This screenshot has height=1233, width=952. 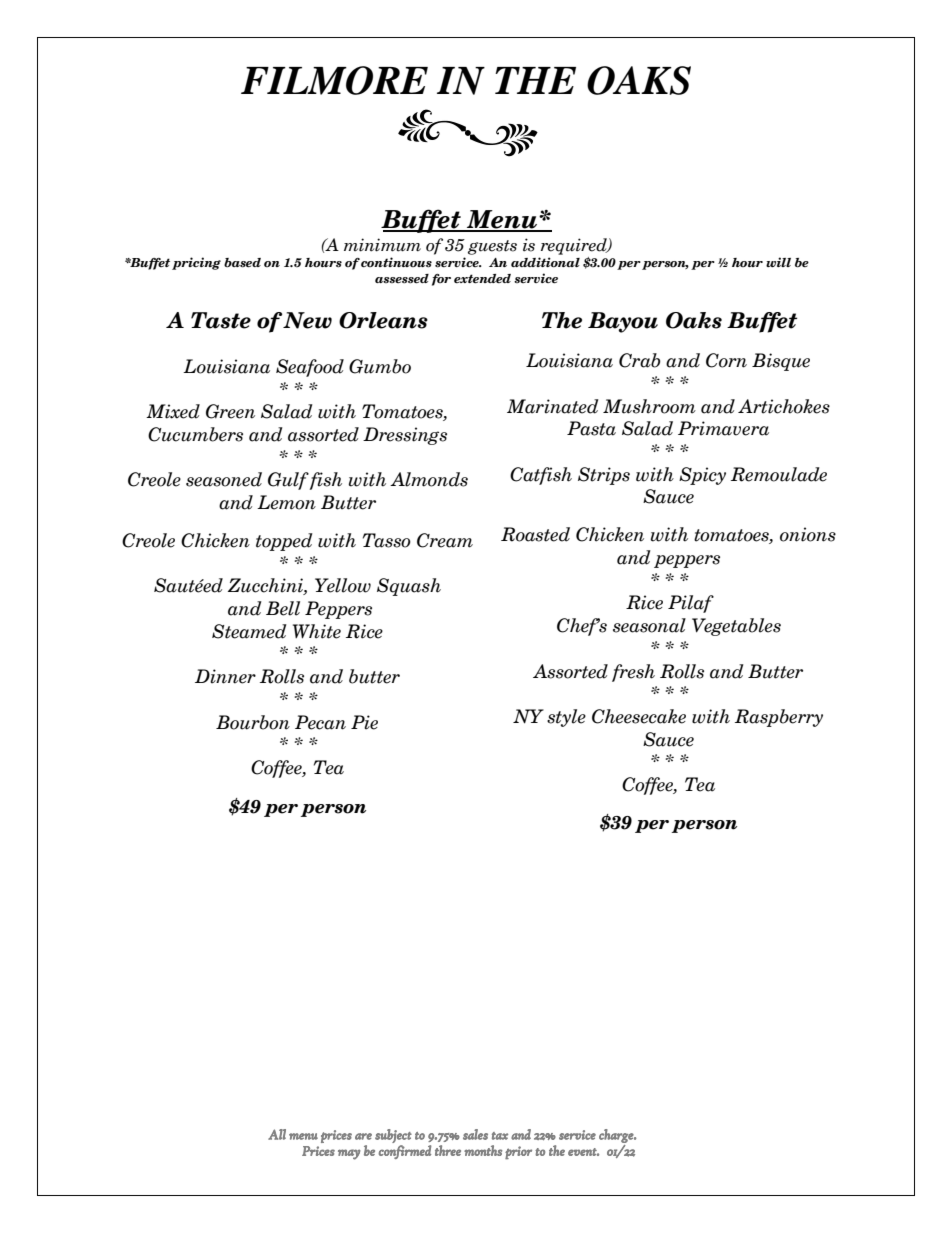 What do you see at coordinates (409, 587) in the screenshot?
I see `Squash` at bounding box center [409, 587].
